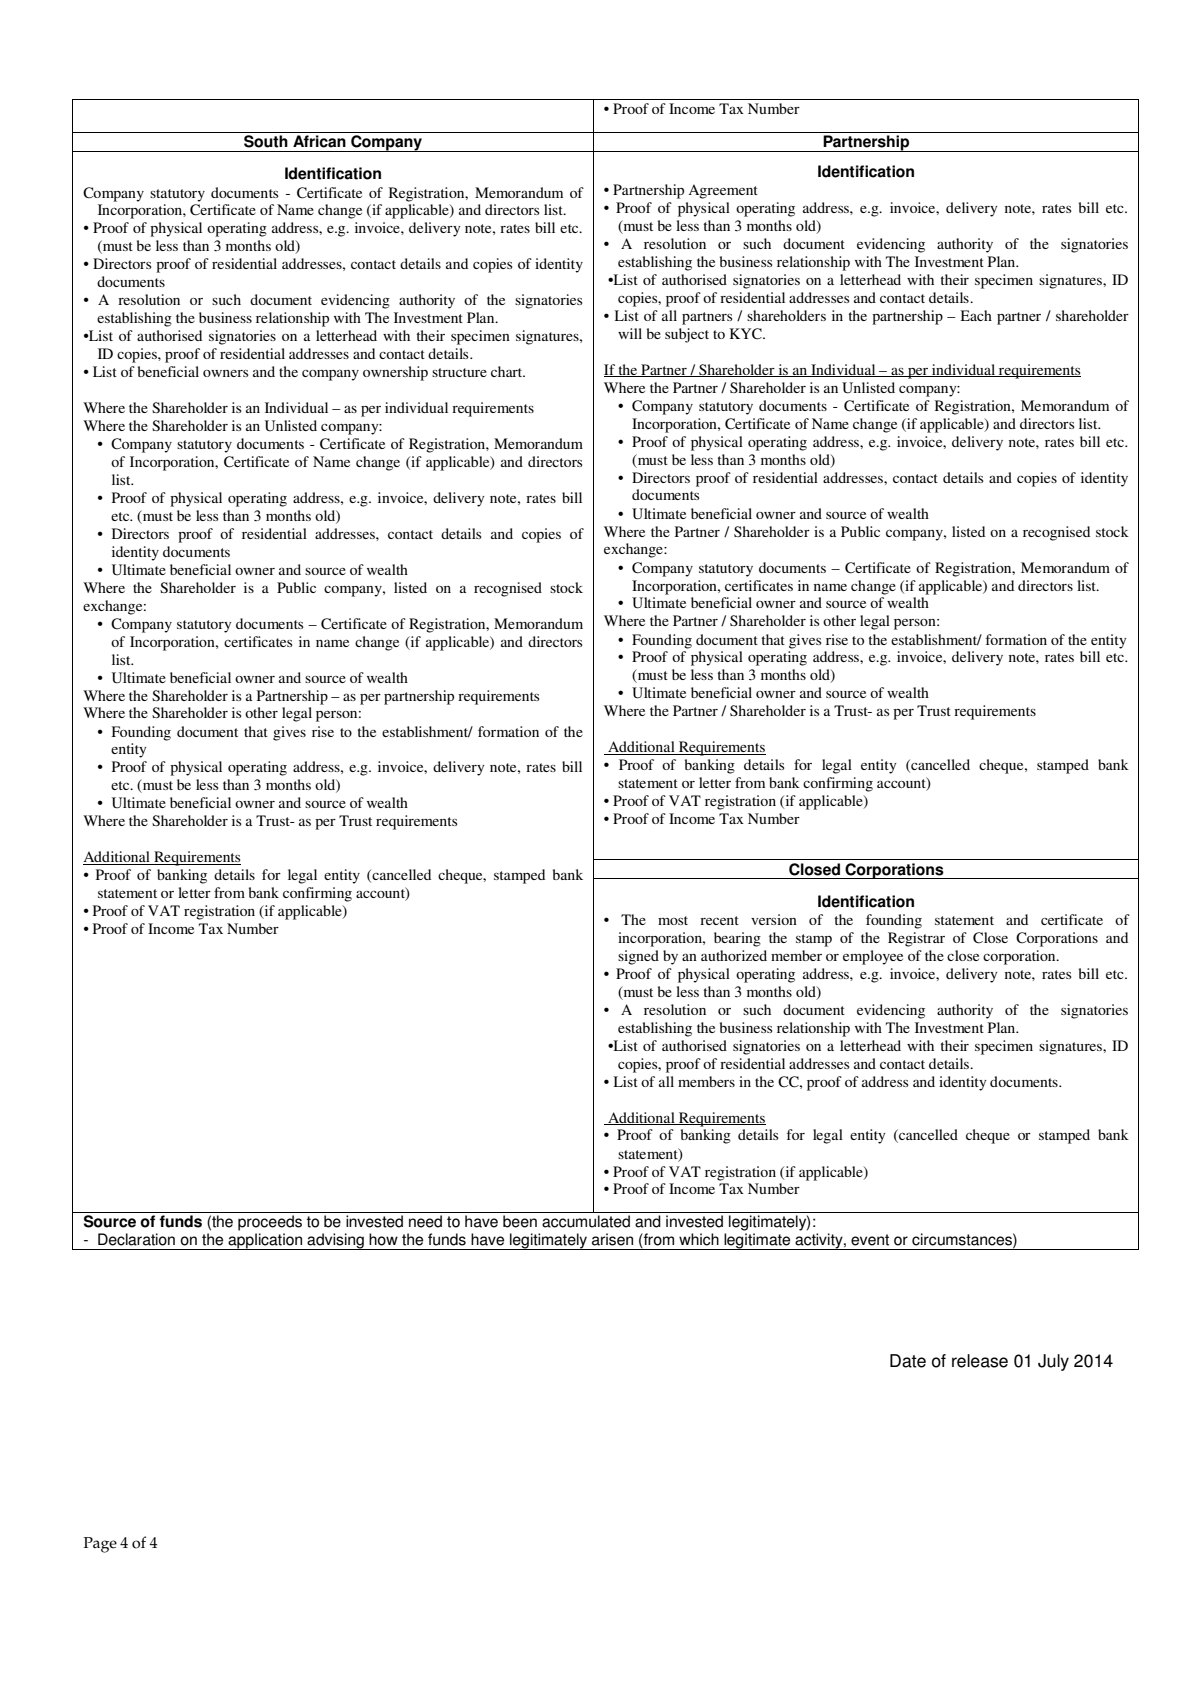 This page has width=1195, height=1690. I want to click on signed, so click(638, 957).
